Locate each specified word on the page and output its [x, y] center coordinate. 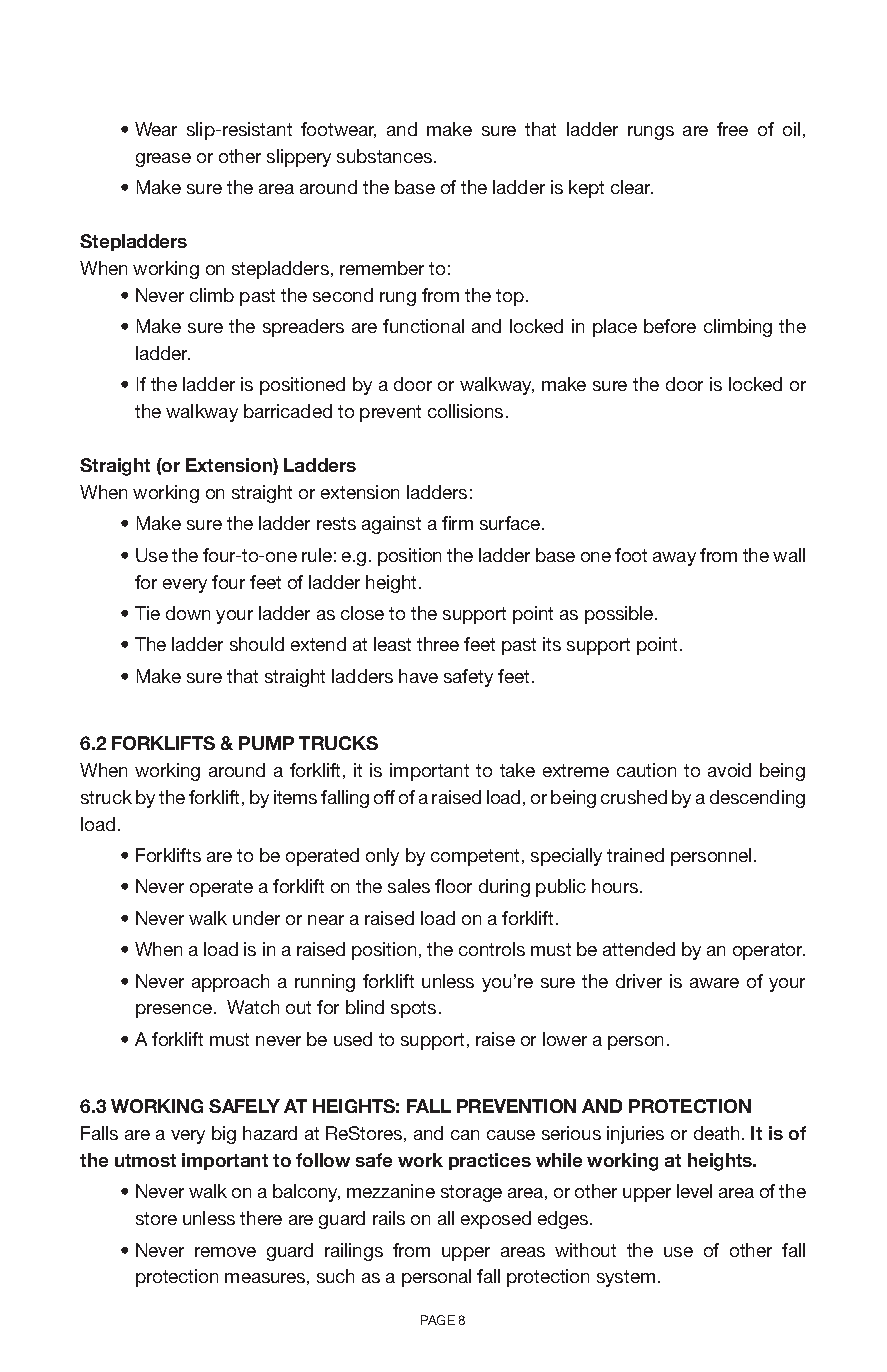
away [674, 559]
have [418, 676]
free [732, 129]
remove [225, 1252]
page [438, 1320]
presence [174, 1011]
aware [714, 983]
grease [163, 160]
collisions [465, 411]
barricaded [288, 411]
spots [413, 1009]
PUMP [266, 743]
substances [386, 156]
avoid [729, 770]
